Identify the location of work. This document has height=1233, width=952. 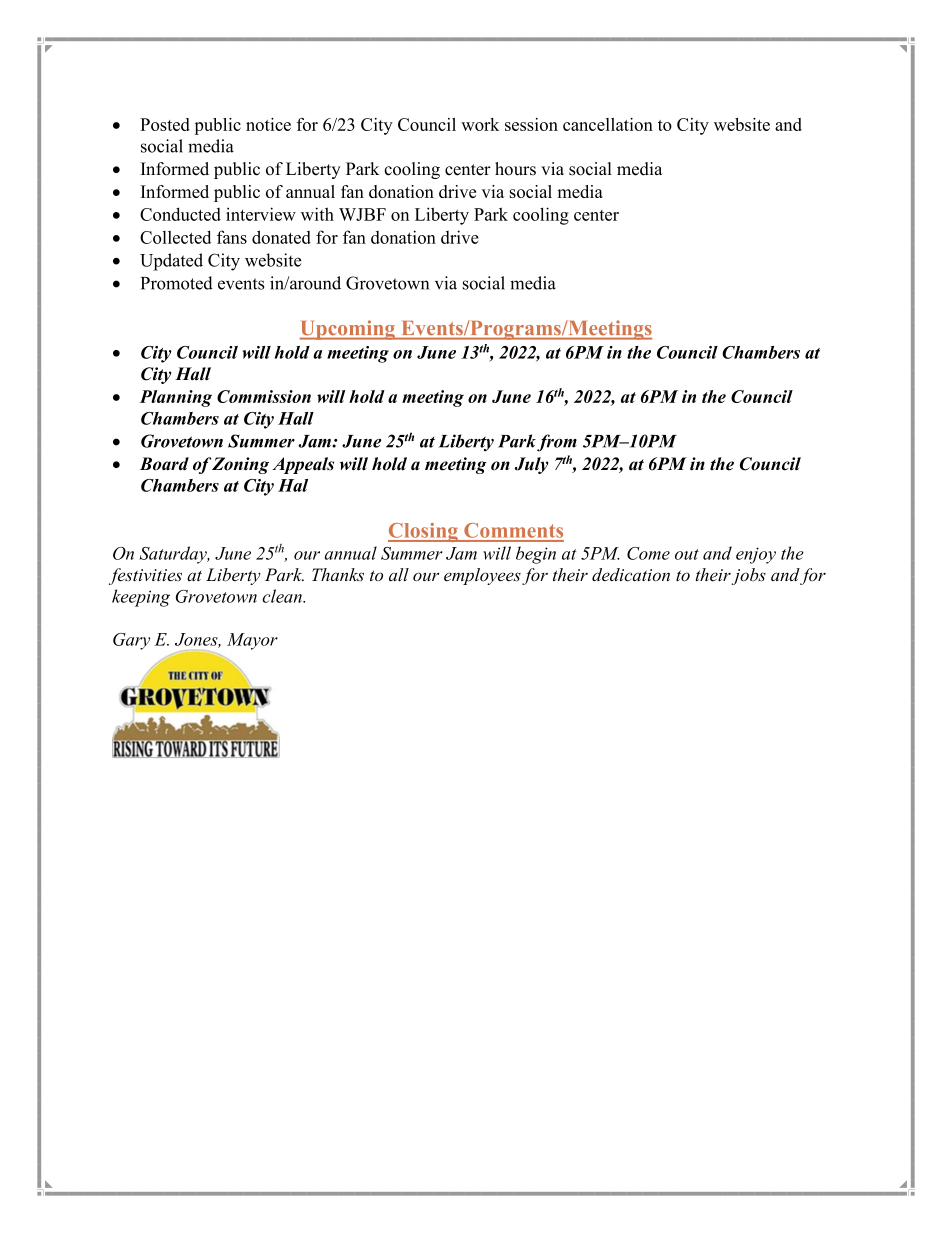
(480, 124).
